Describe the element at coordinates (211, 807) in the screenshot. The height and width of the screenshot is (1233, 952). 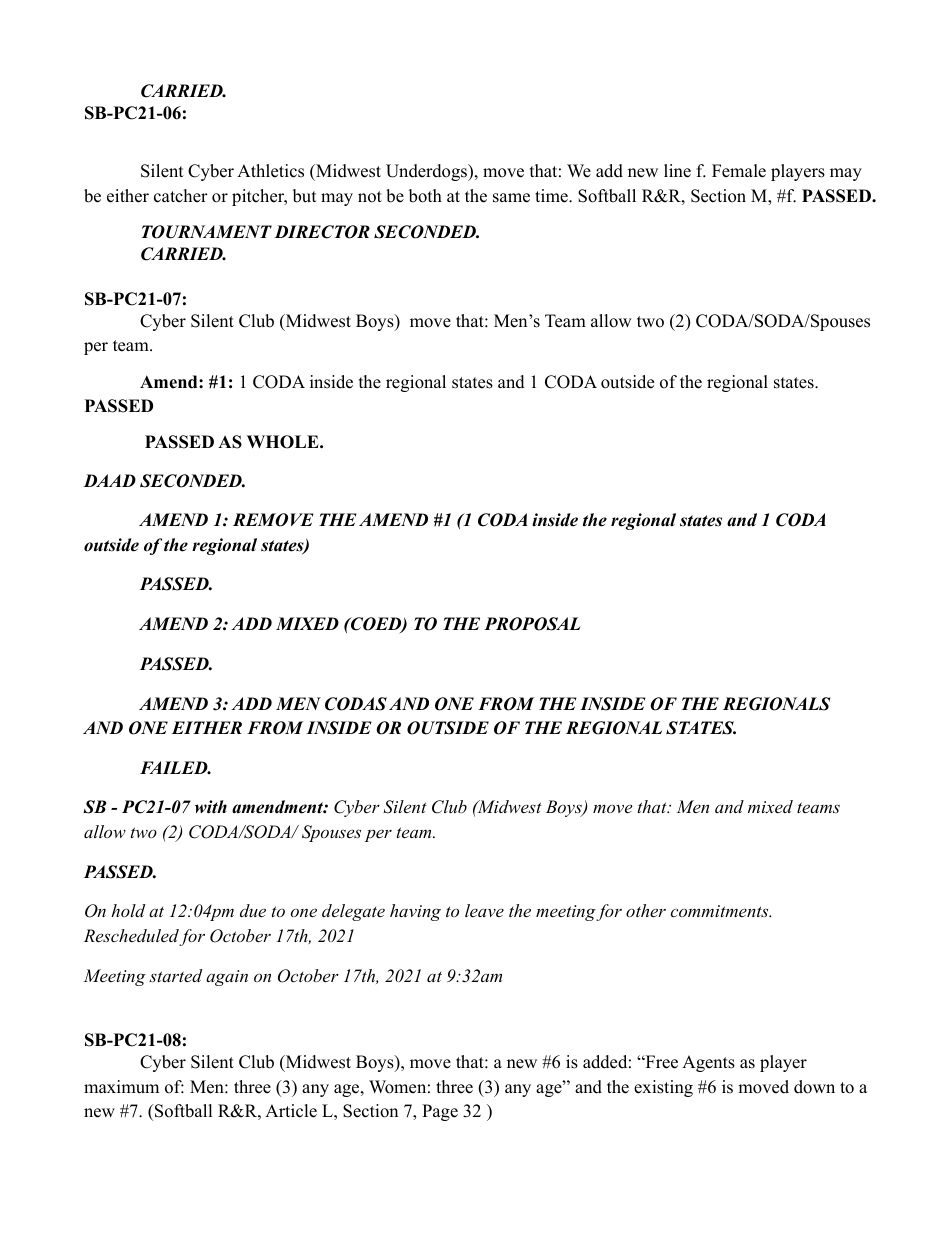
I see `with` at that location.
